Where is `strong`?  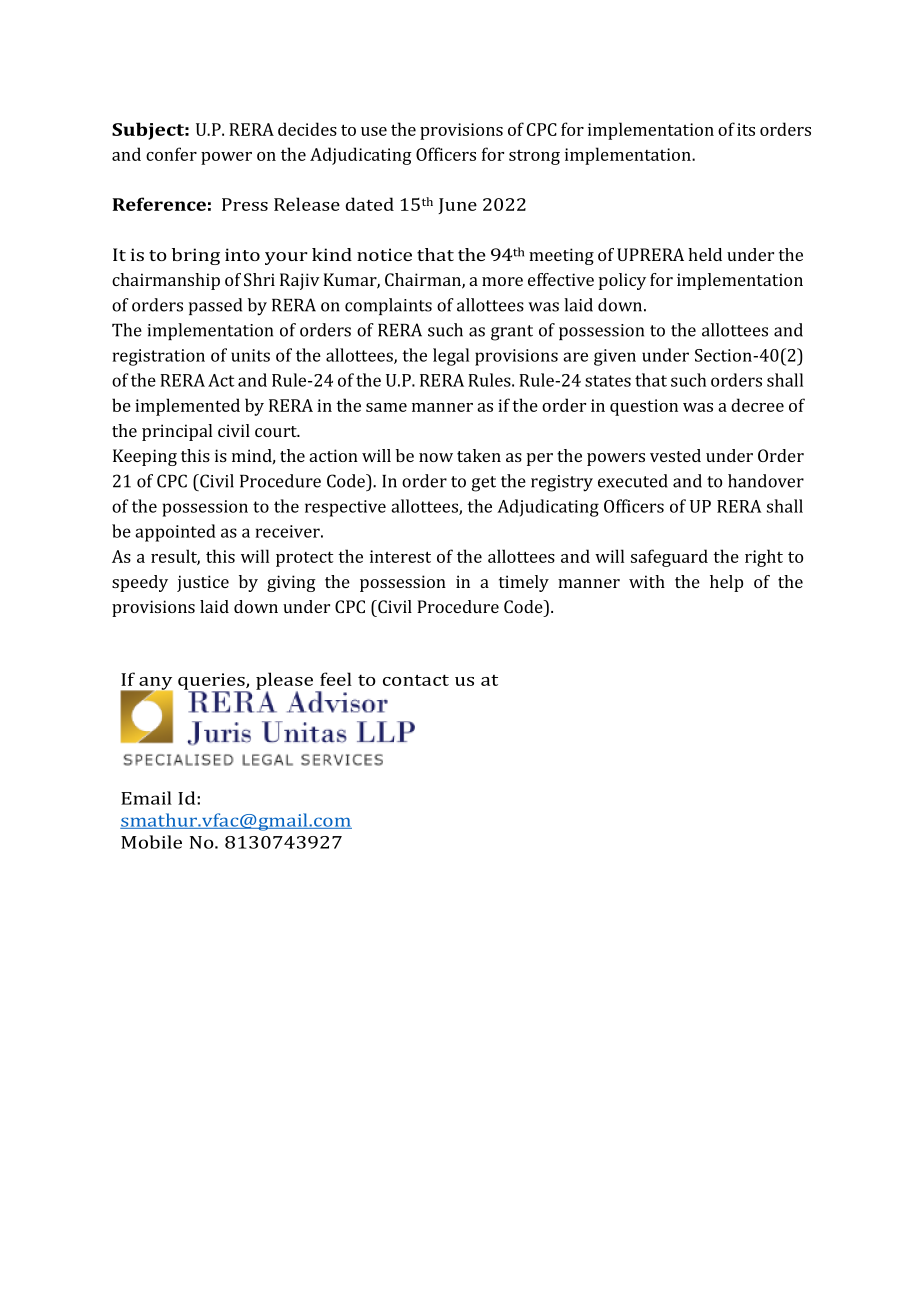
strong is located at coordinates (534, 157).
